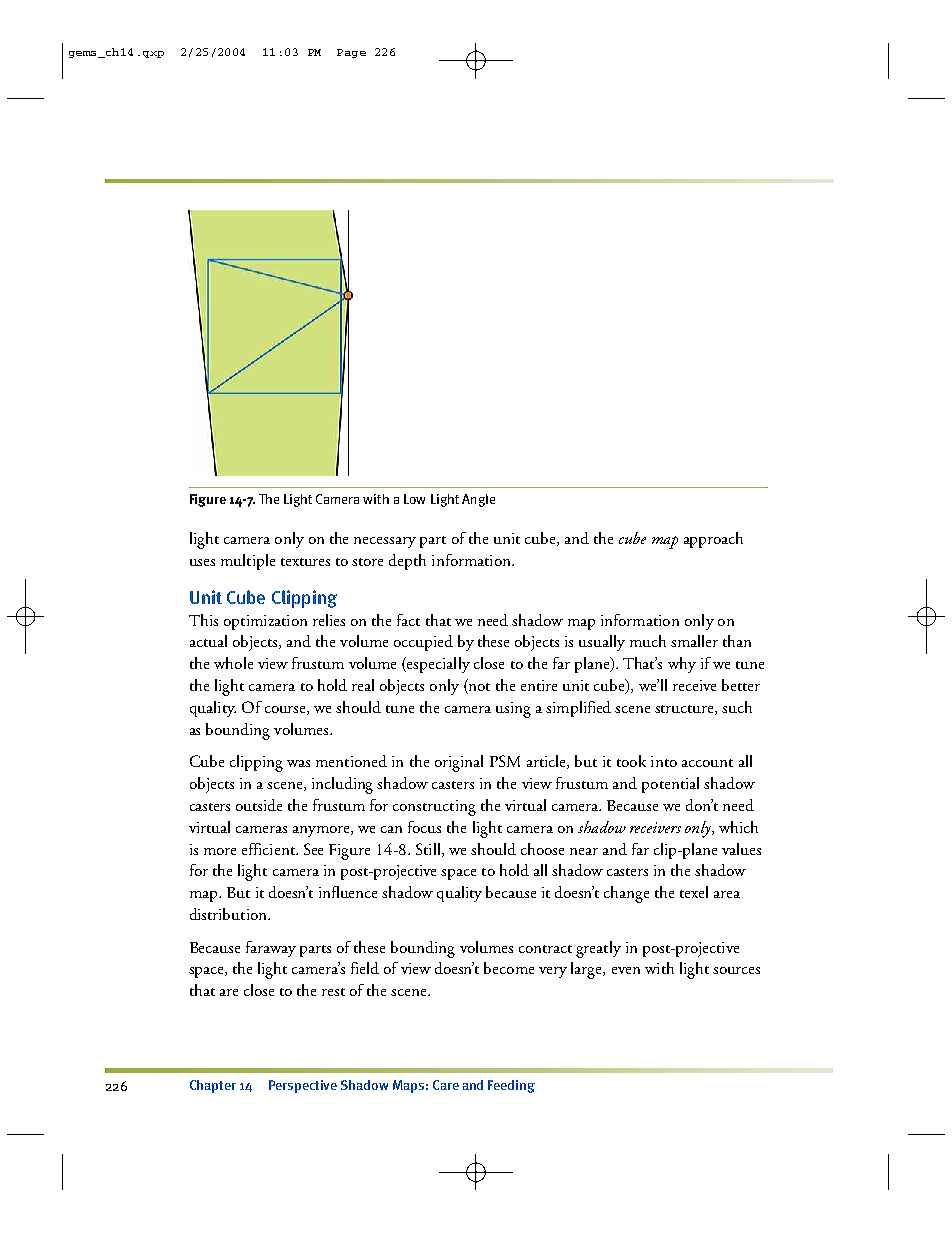 The width and height of the screenshot is (952, 1233). What do you see at coordinates (713, 540) in the screenshot?
I see `approach` at bounding box center [713, 540].
